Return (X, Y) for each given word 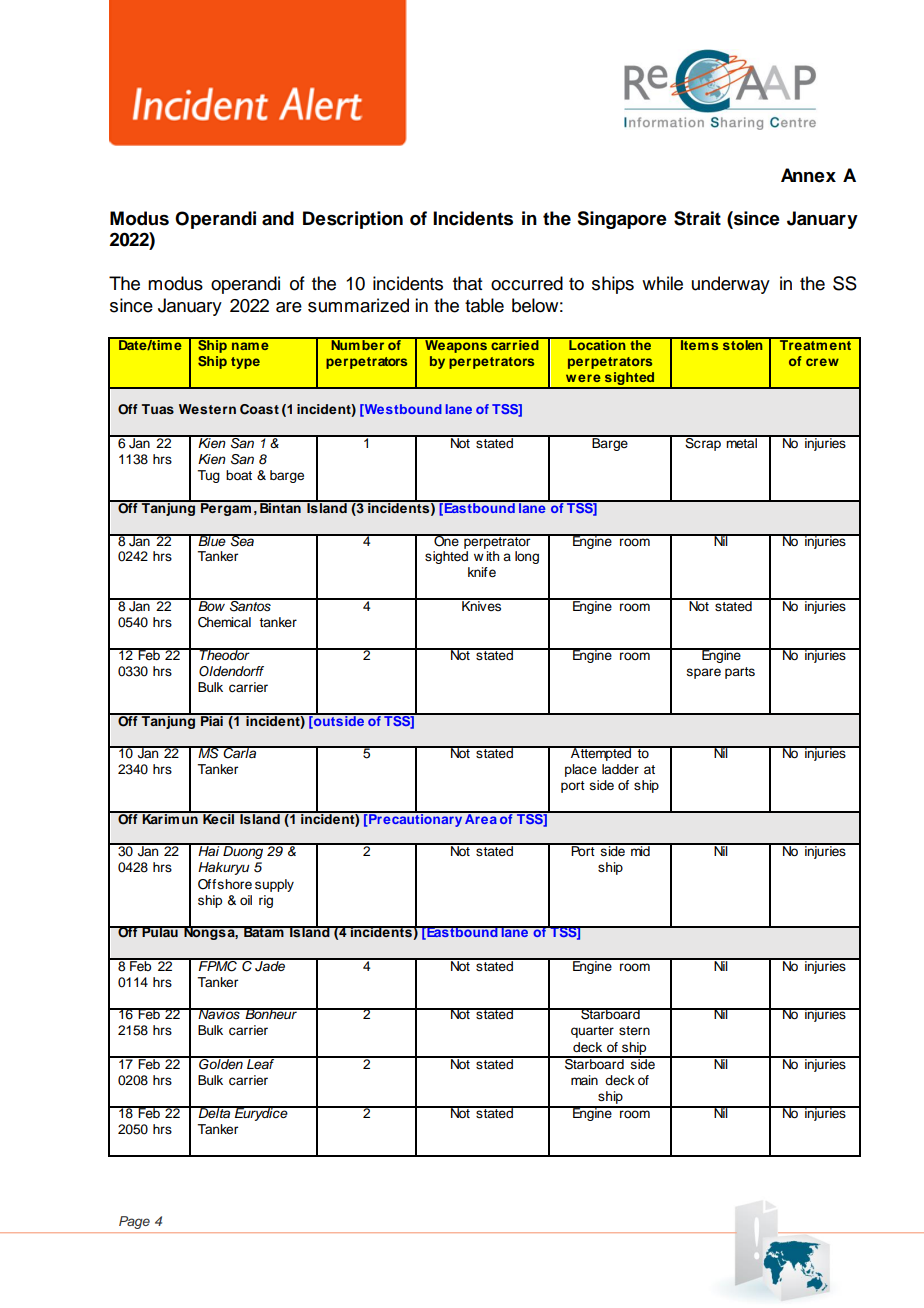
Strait (697, 218)
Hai (209, 850)
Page (134, 1222)
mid (640, 850)
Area (481, 818)
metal (742, 442)
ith (492, 556)
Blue (212, 540)
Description (353, 220)
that (467, 283)
